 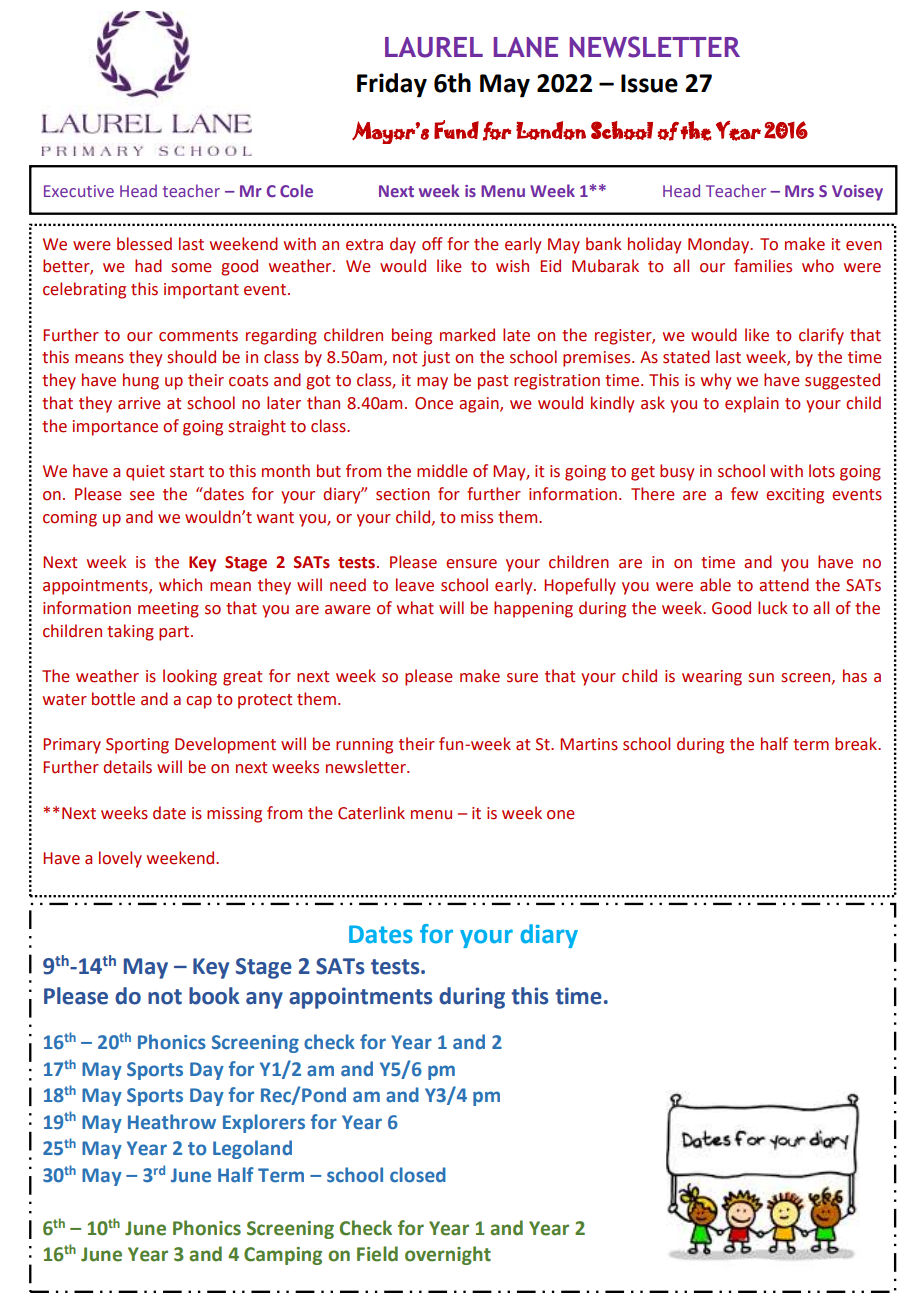 I want to click on few, so click(x=744, y=494).
